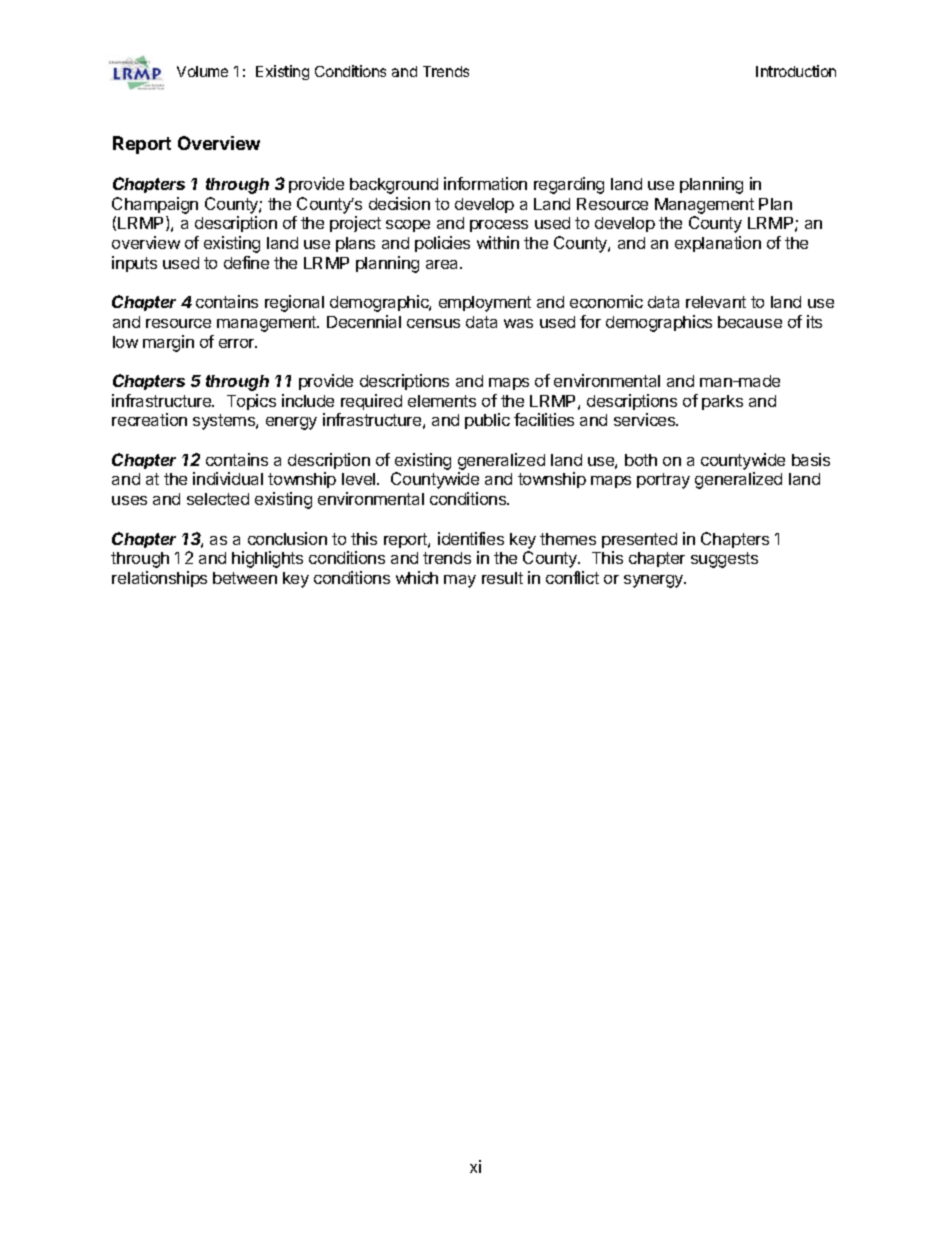 This screenshot has width=952, height=1233. Describe the element at coordinates (460, 581) in the screenshot. I see `may` at that location.
